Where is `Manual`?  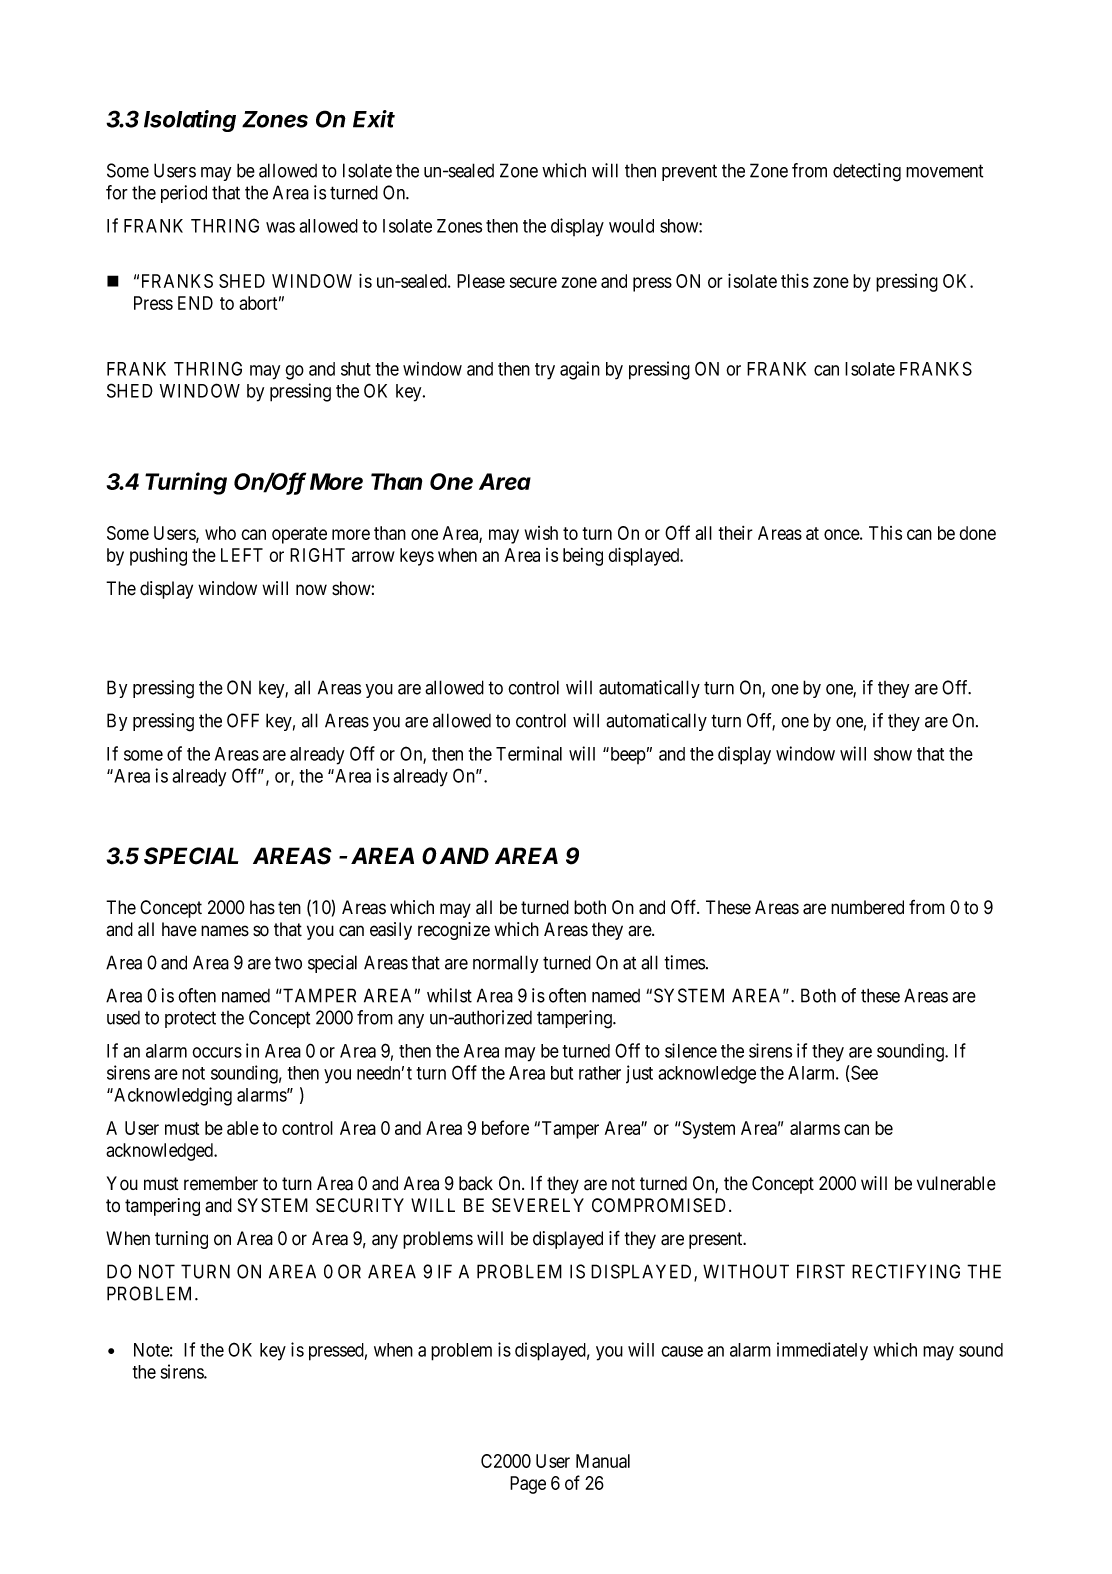
Manual is located at coordinates (603, 1461).
